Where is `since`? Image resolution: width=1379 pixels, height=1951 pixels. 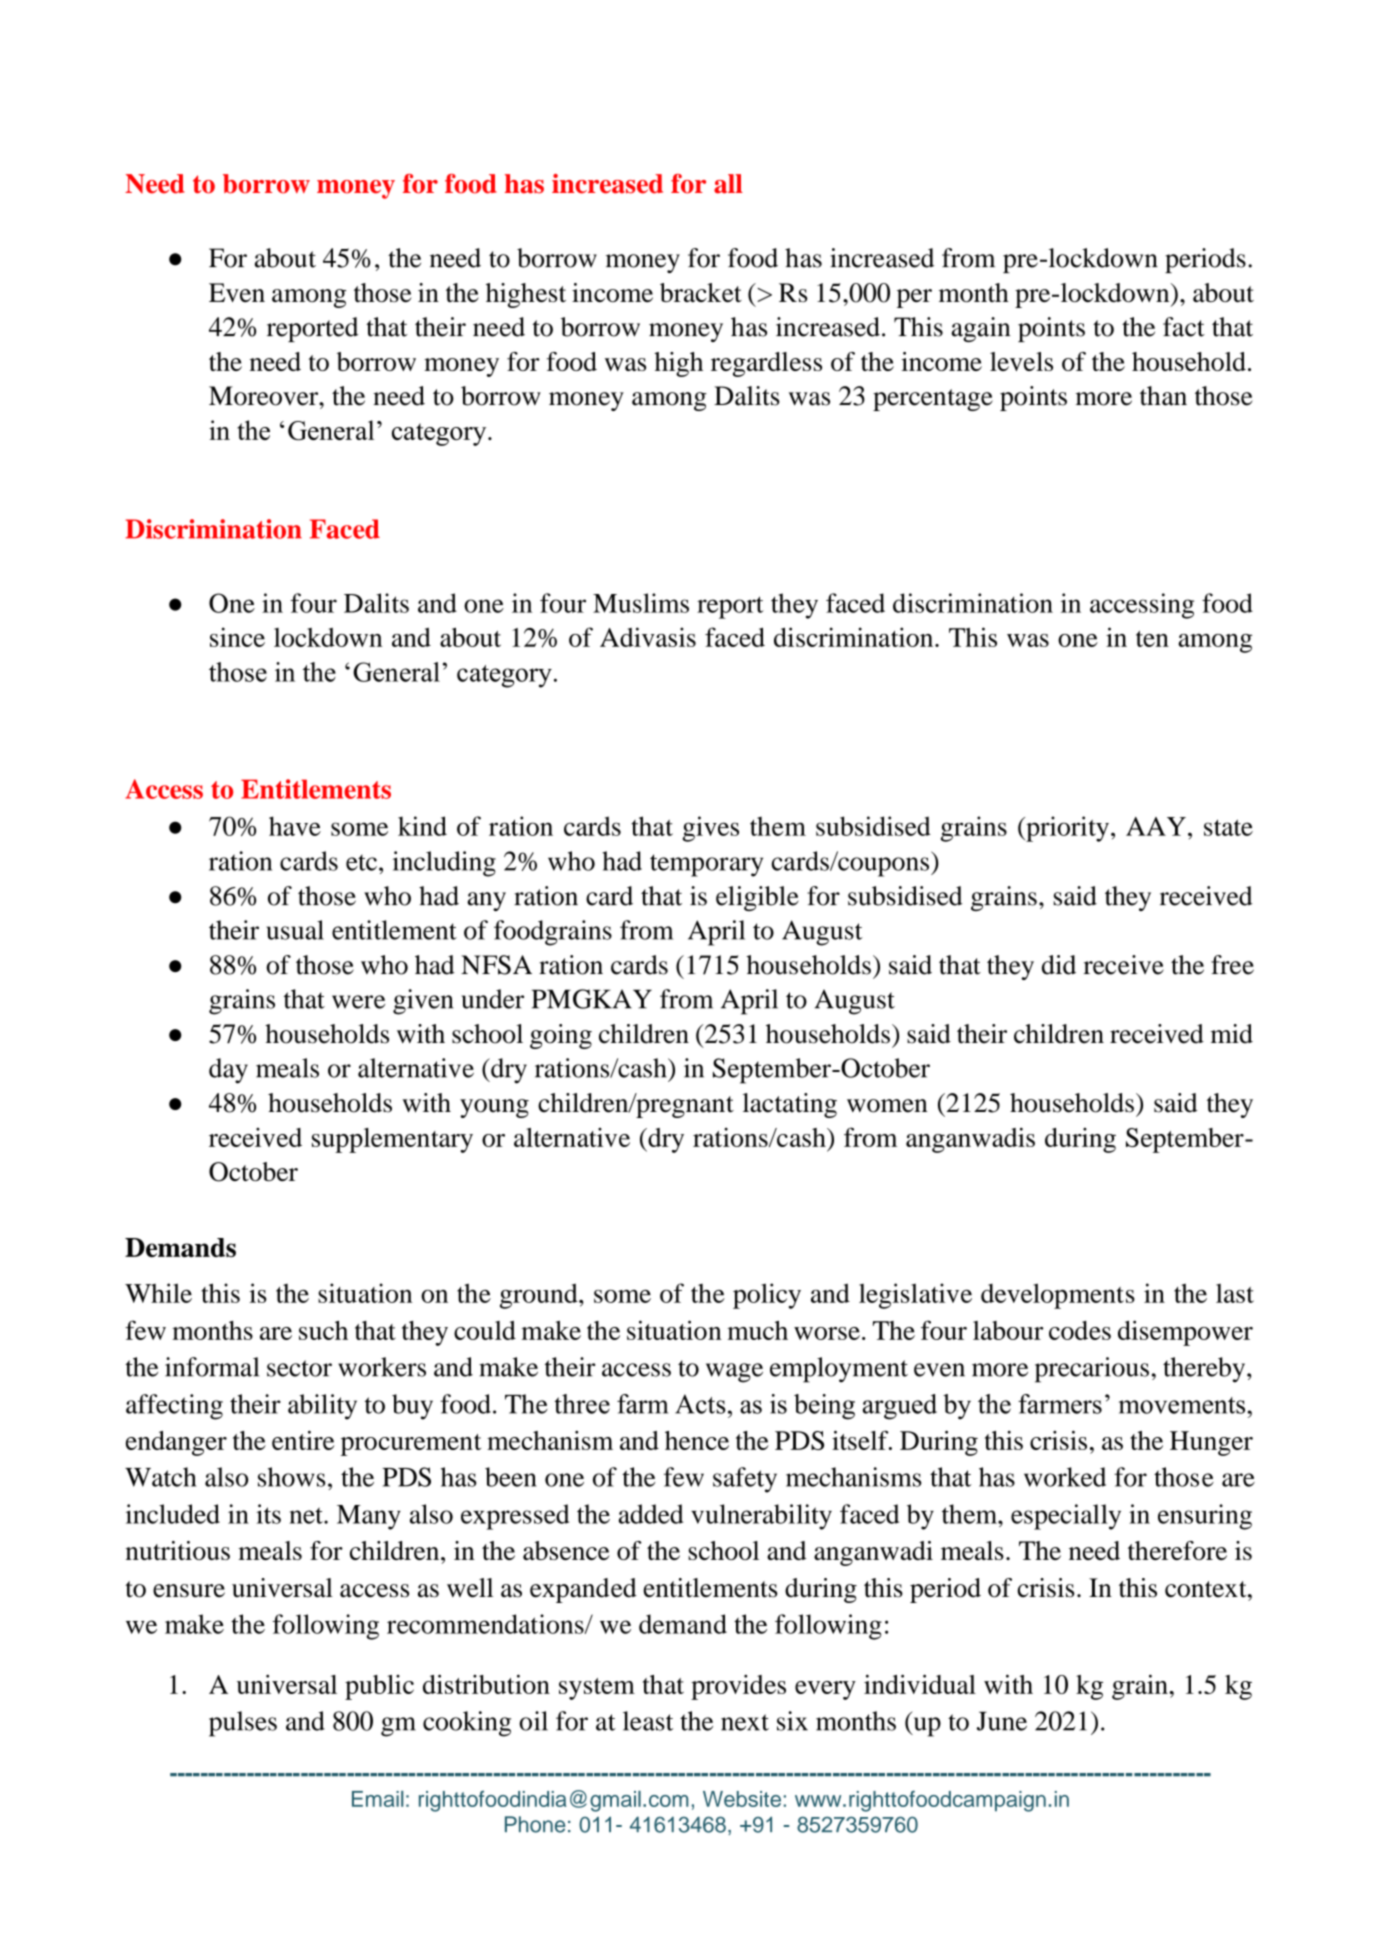 since is located at coordinates (237, 637).
